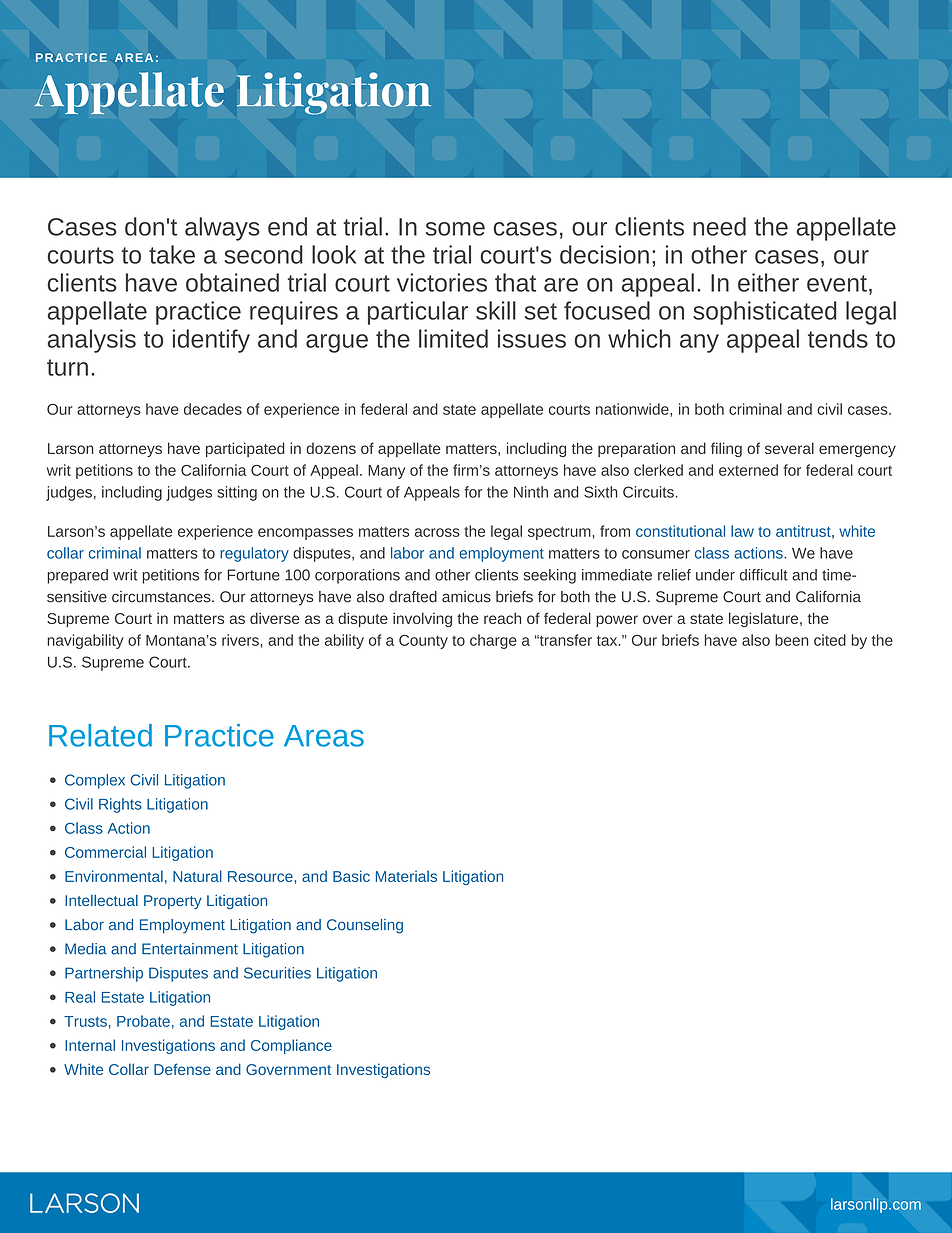 This screenshot has width=952, height=1233. Describe the element at coordinates (172, 254) in the screenshot. I see `take` at that location.
